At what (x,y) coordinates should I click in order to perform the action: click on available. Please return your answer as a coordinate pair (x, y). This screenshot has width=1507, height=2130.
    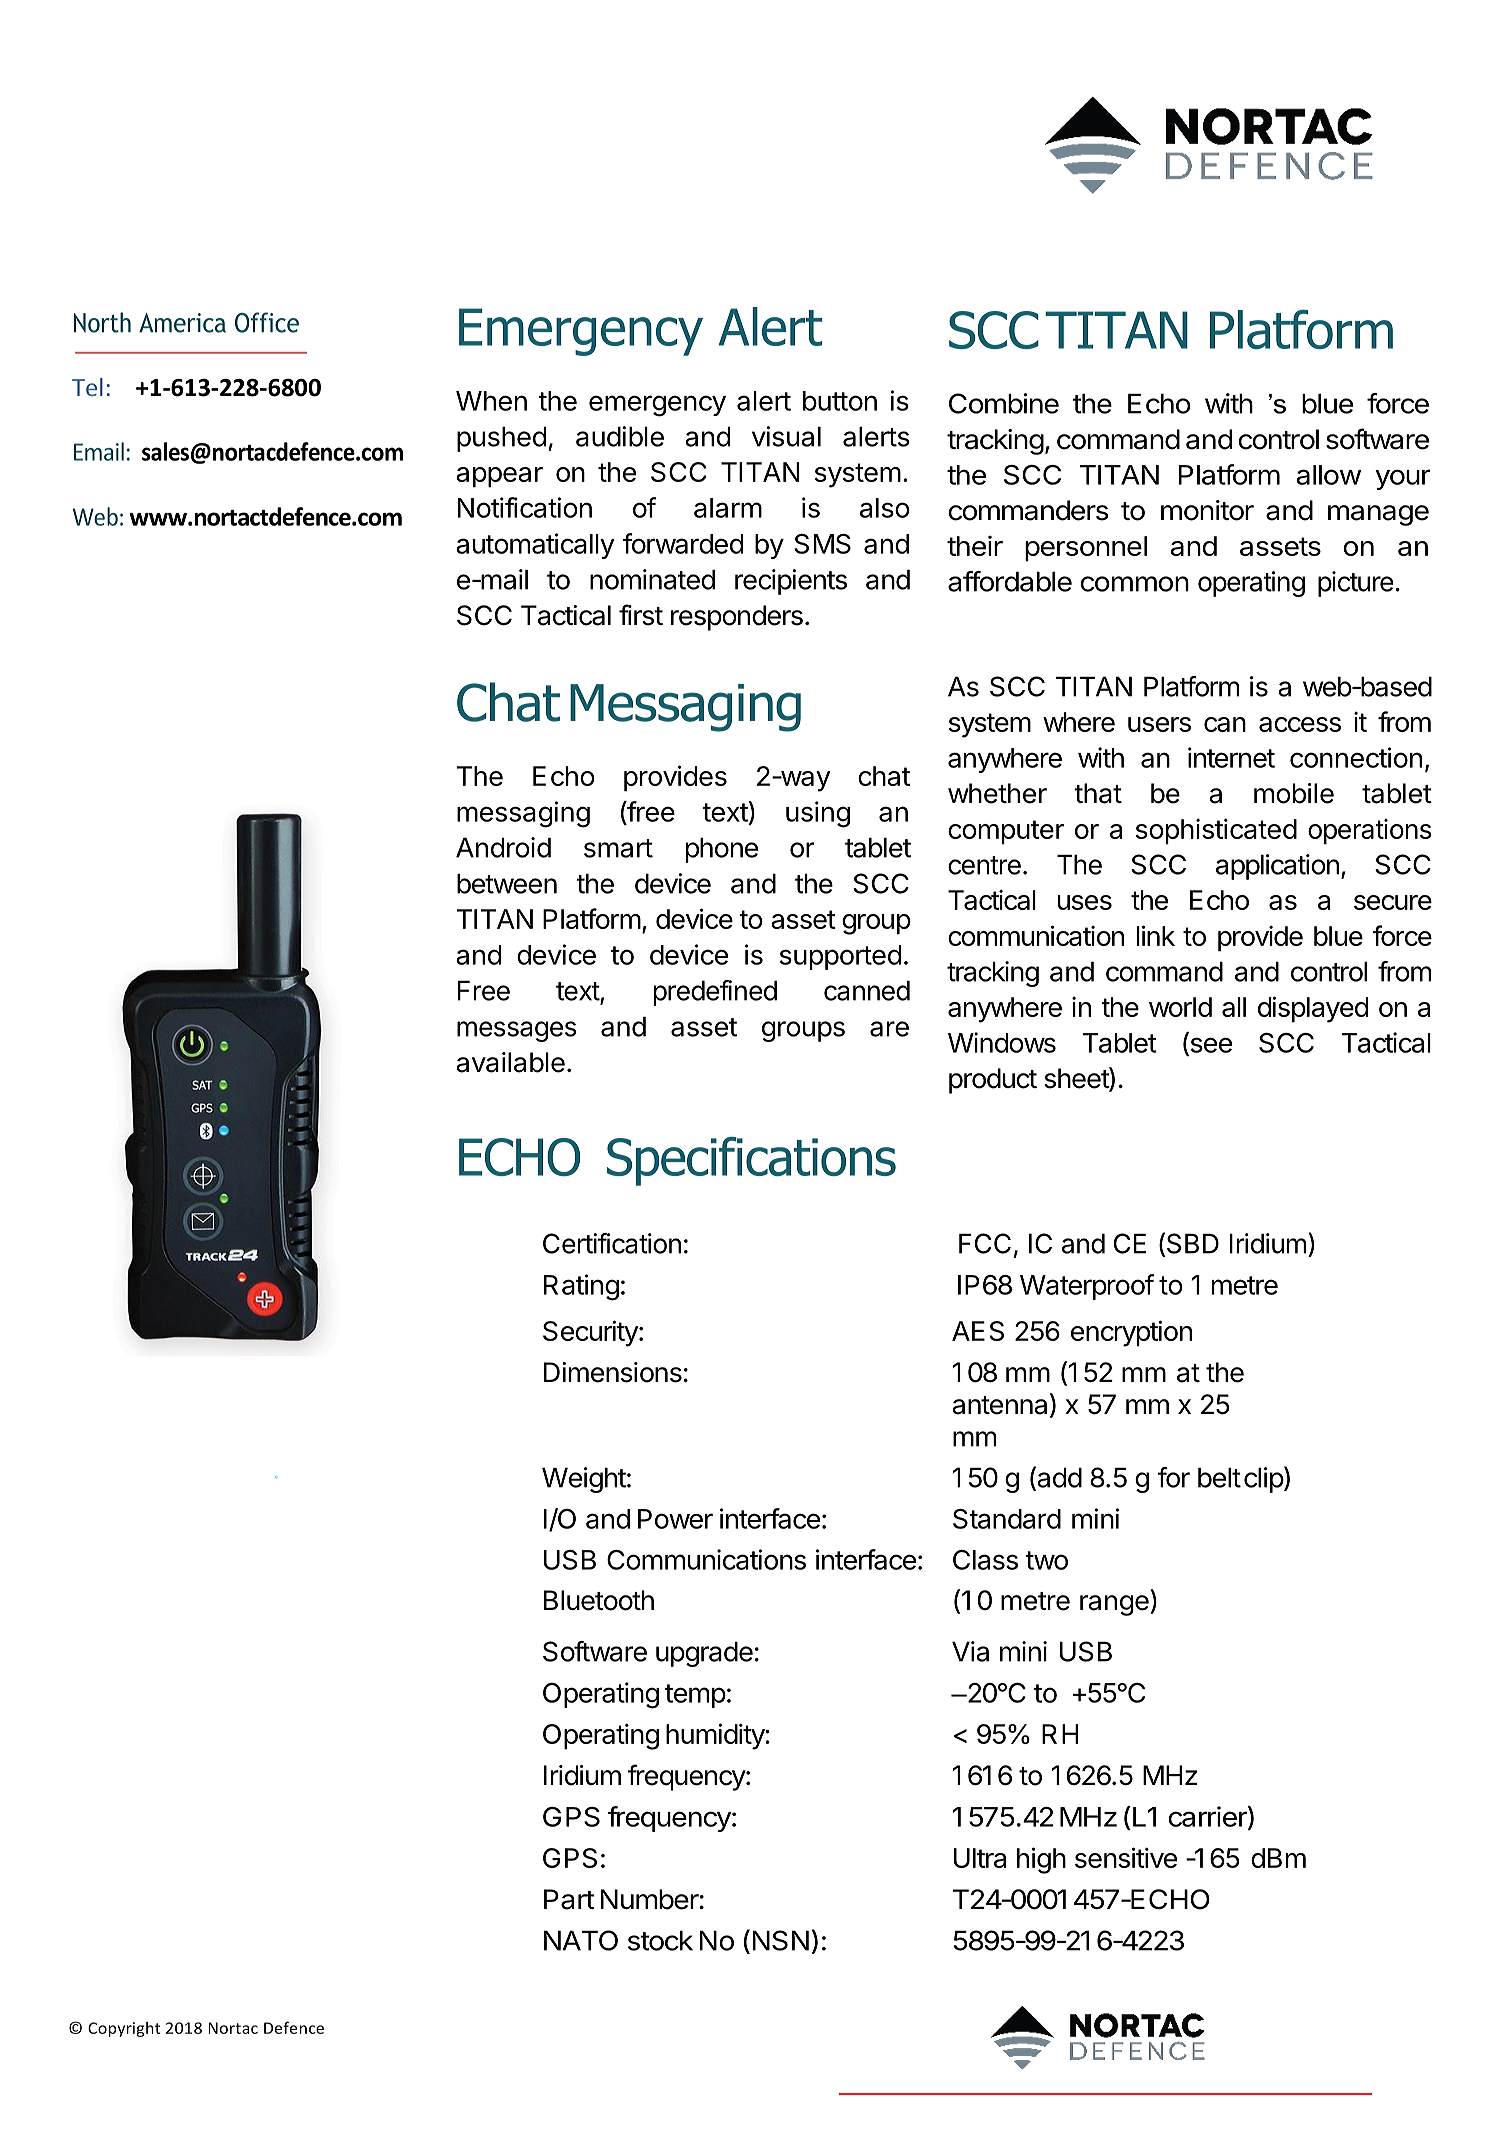
    Looking at the image, I should click on (510, 1062).
